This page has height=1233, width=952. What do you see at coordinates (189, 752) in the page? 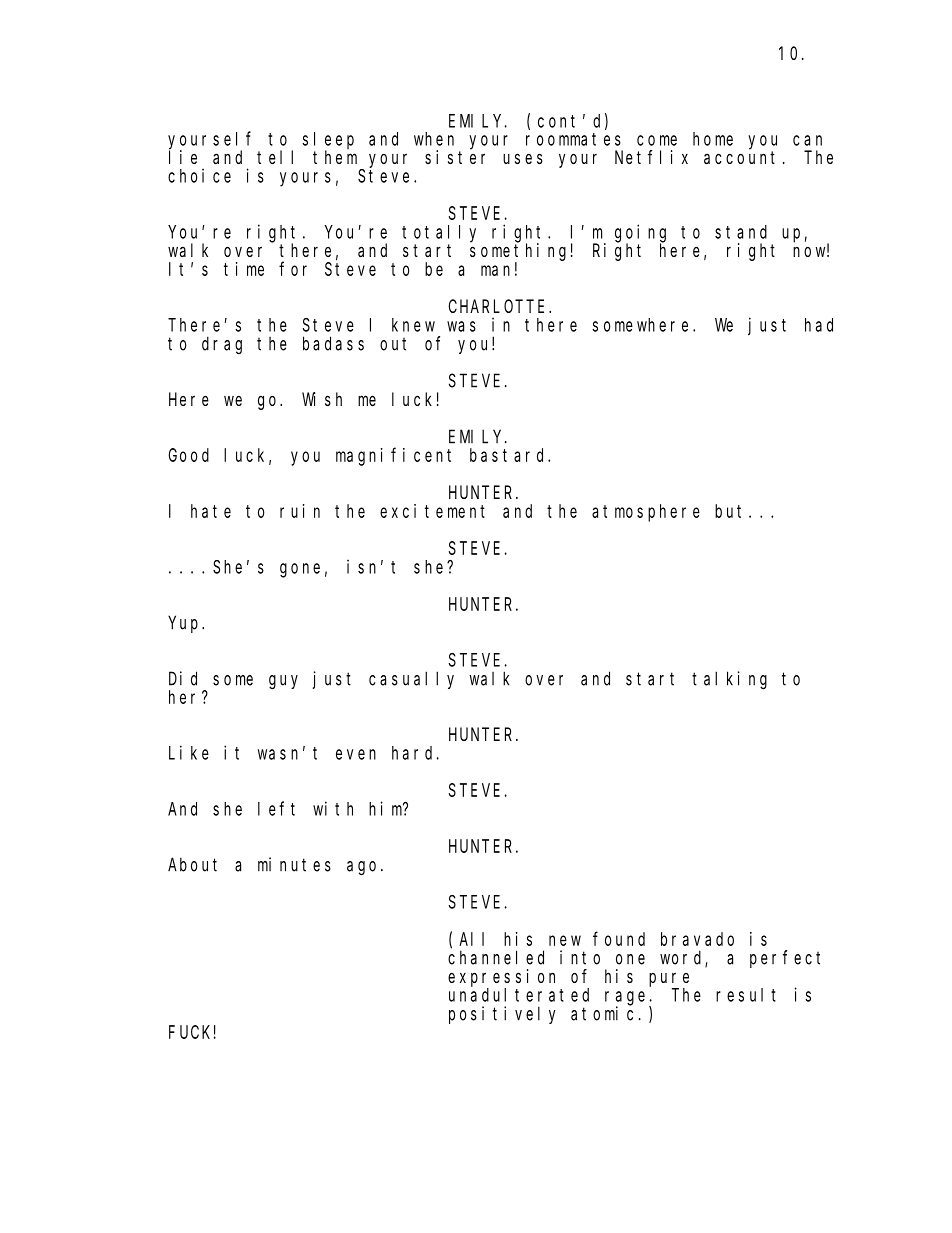
I see `Like` at bounding box center [189, 752].
